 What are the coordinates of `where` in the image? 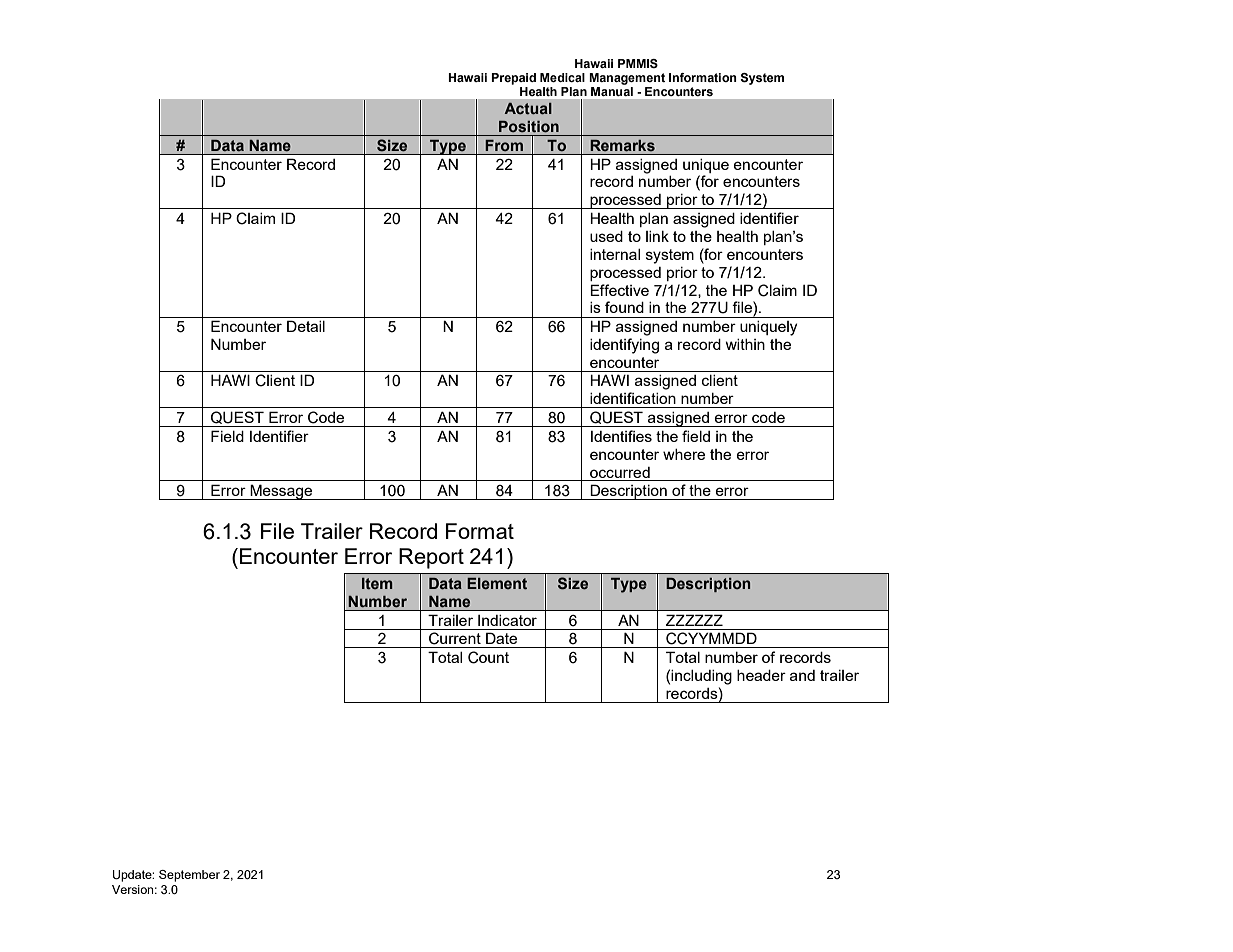 It's located at (684, 454).
